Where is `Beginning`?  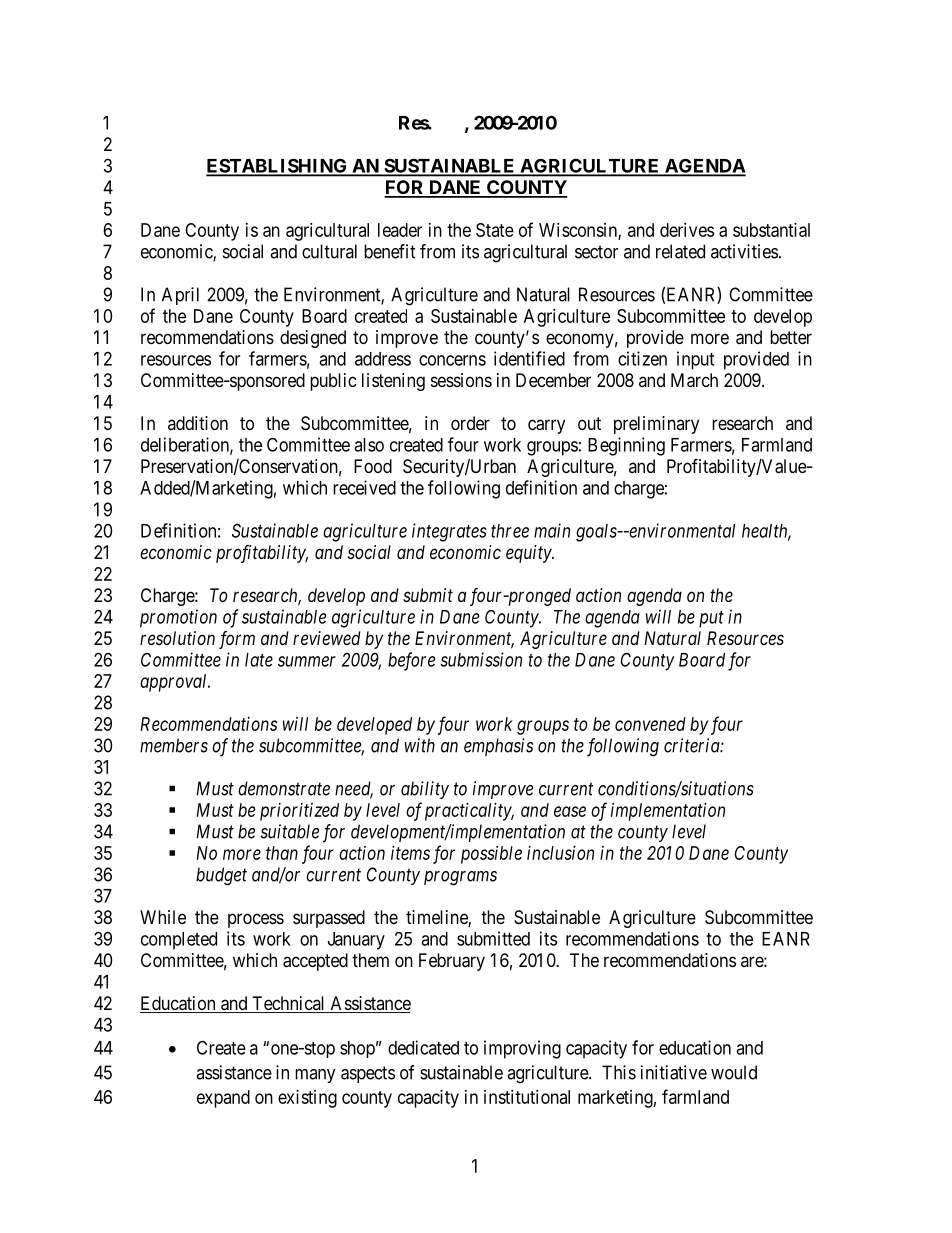
Beginning is located at coordinates (626, 446).
